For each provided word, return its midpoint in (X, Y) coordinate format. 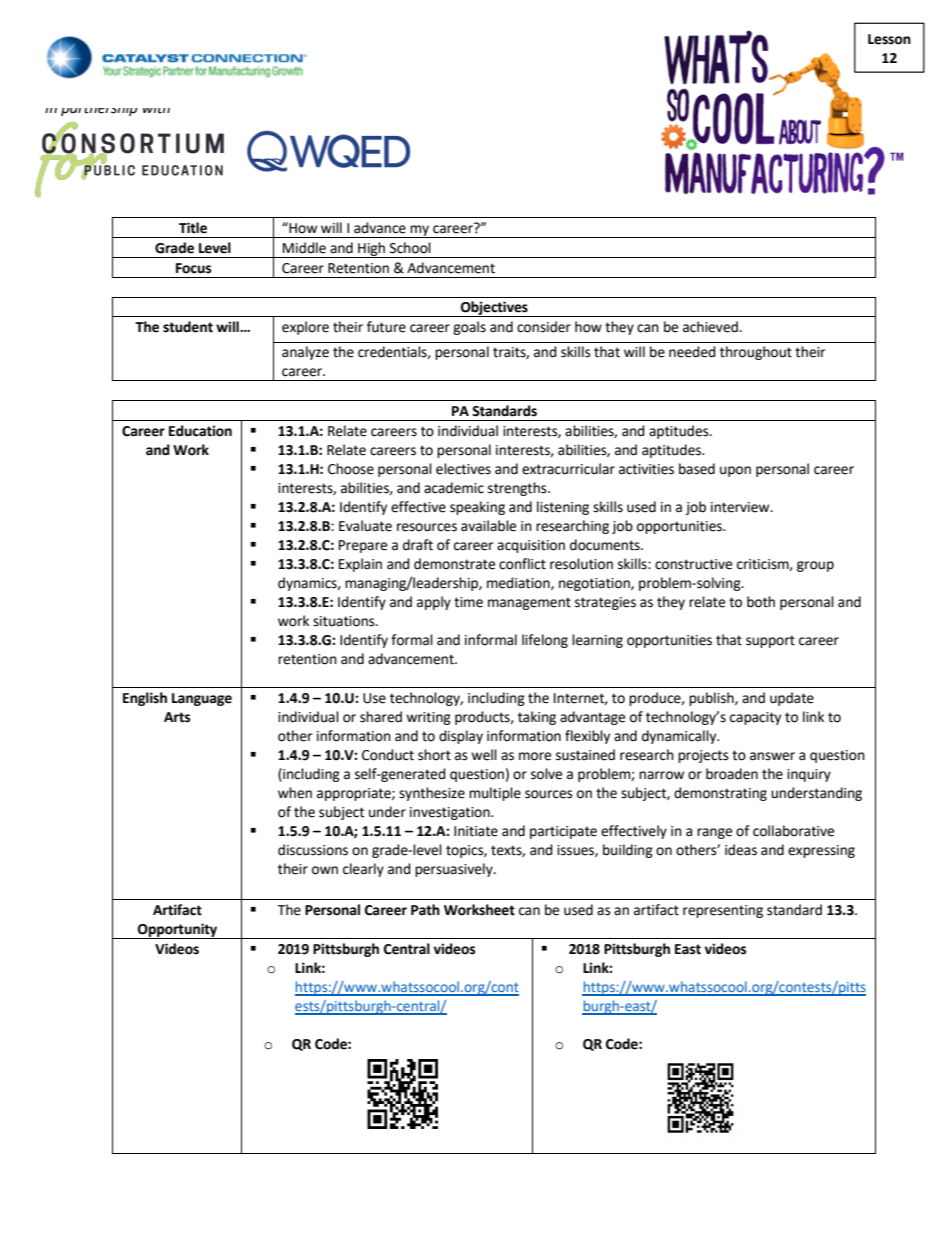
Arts (177, 717)
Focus (193, 268)
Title (193, 228)
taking (537, 718)
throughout (756, 353)
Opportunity (178, 931)
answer (772, 756)
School (410, 248)
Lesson (889, 39)
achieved (711, 327)
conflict (522, 564)
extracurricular (568, 469)
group (815, 566)
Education (200, 431)
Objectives (494, 309)
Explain (360, 565)
